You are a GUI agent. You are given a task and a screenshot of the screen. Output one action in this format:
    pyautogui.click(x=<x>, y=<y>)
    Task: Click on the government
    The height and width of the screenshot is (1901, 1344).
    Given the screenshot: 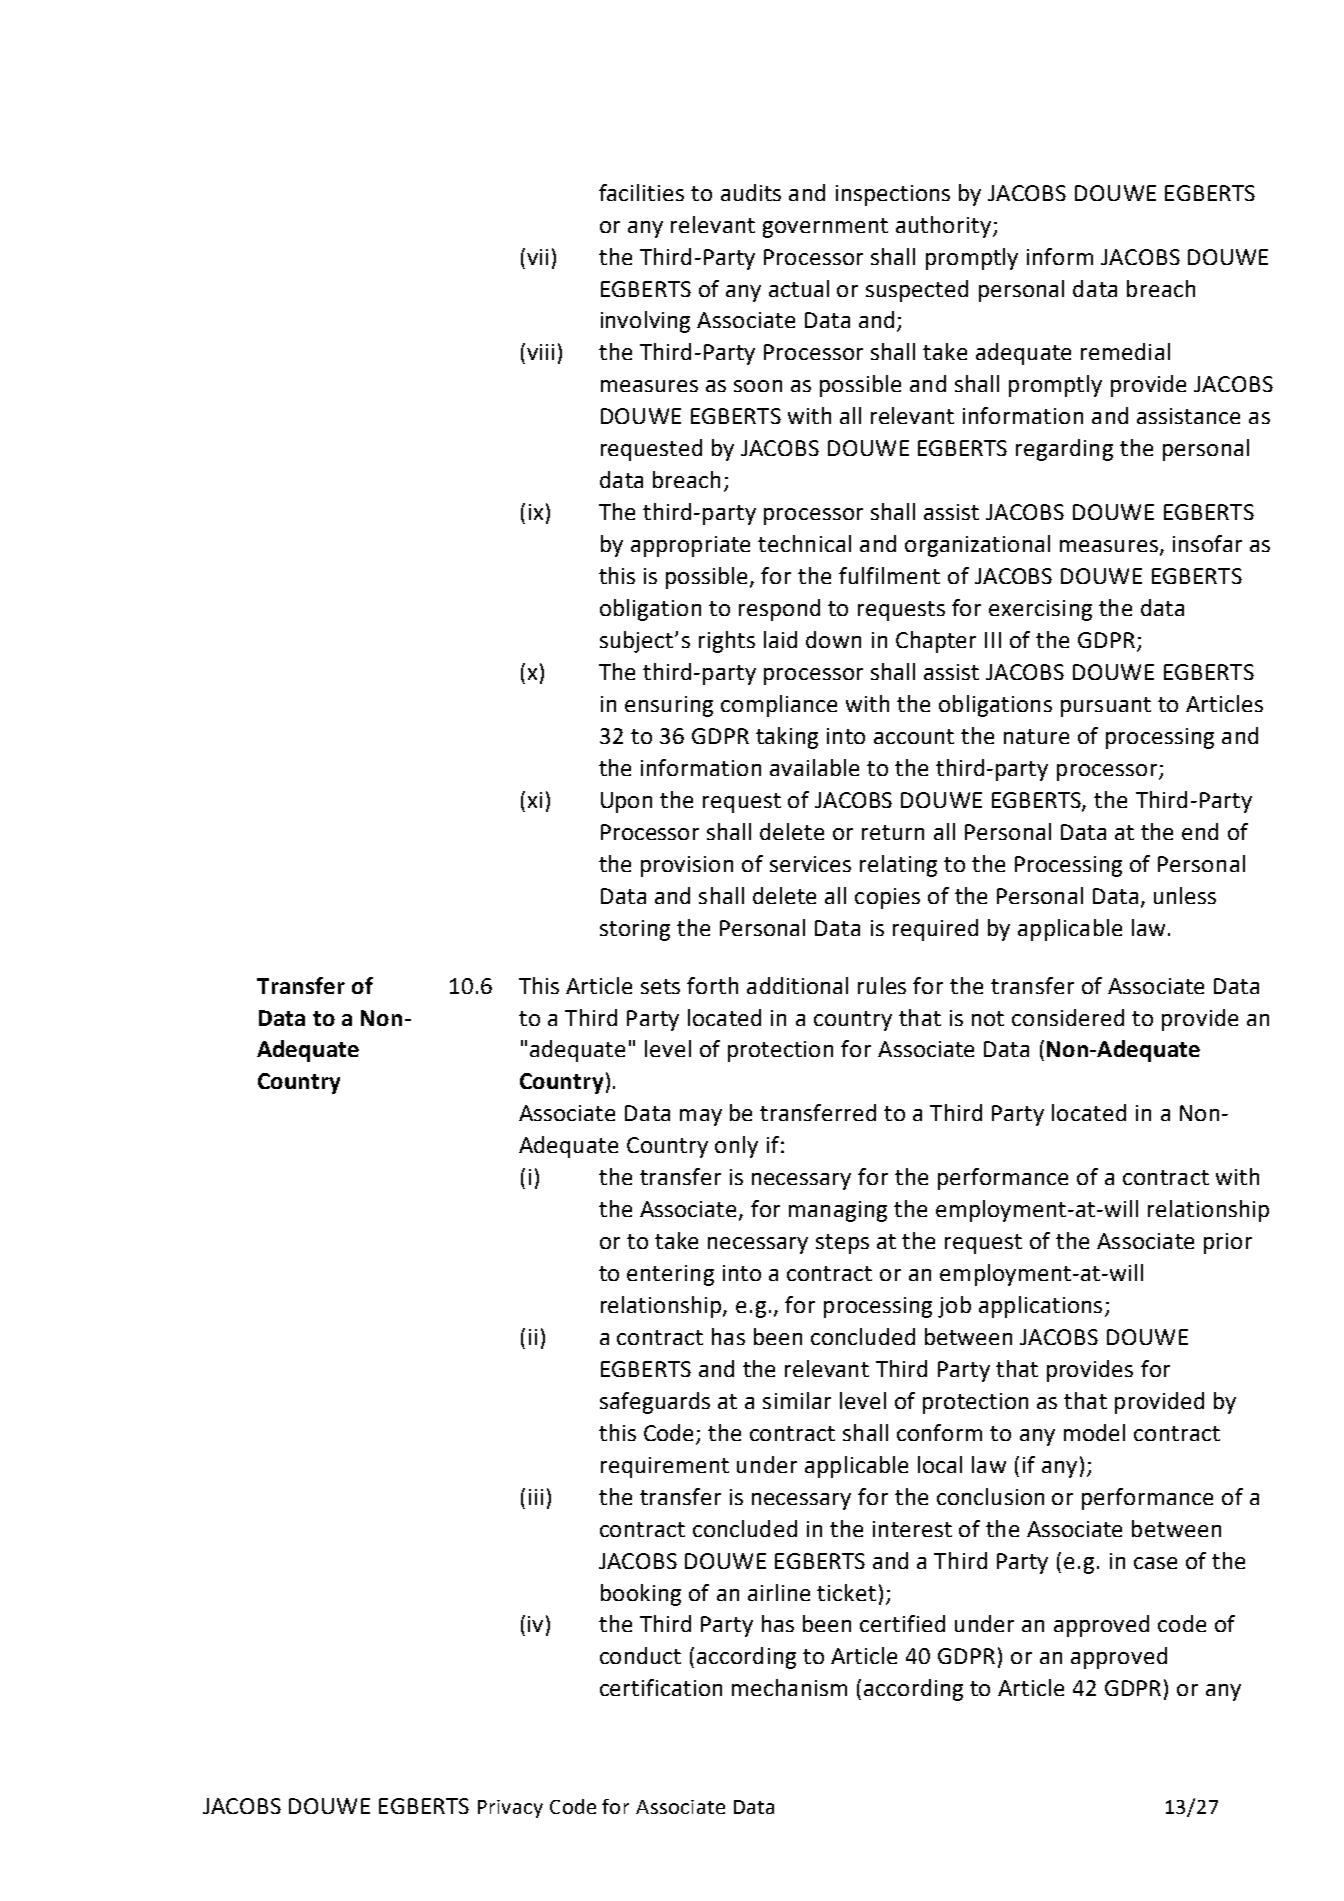 What is the action you would take?
    pyautogui.click(x=825, y=228)
